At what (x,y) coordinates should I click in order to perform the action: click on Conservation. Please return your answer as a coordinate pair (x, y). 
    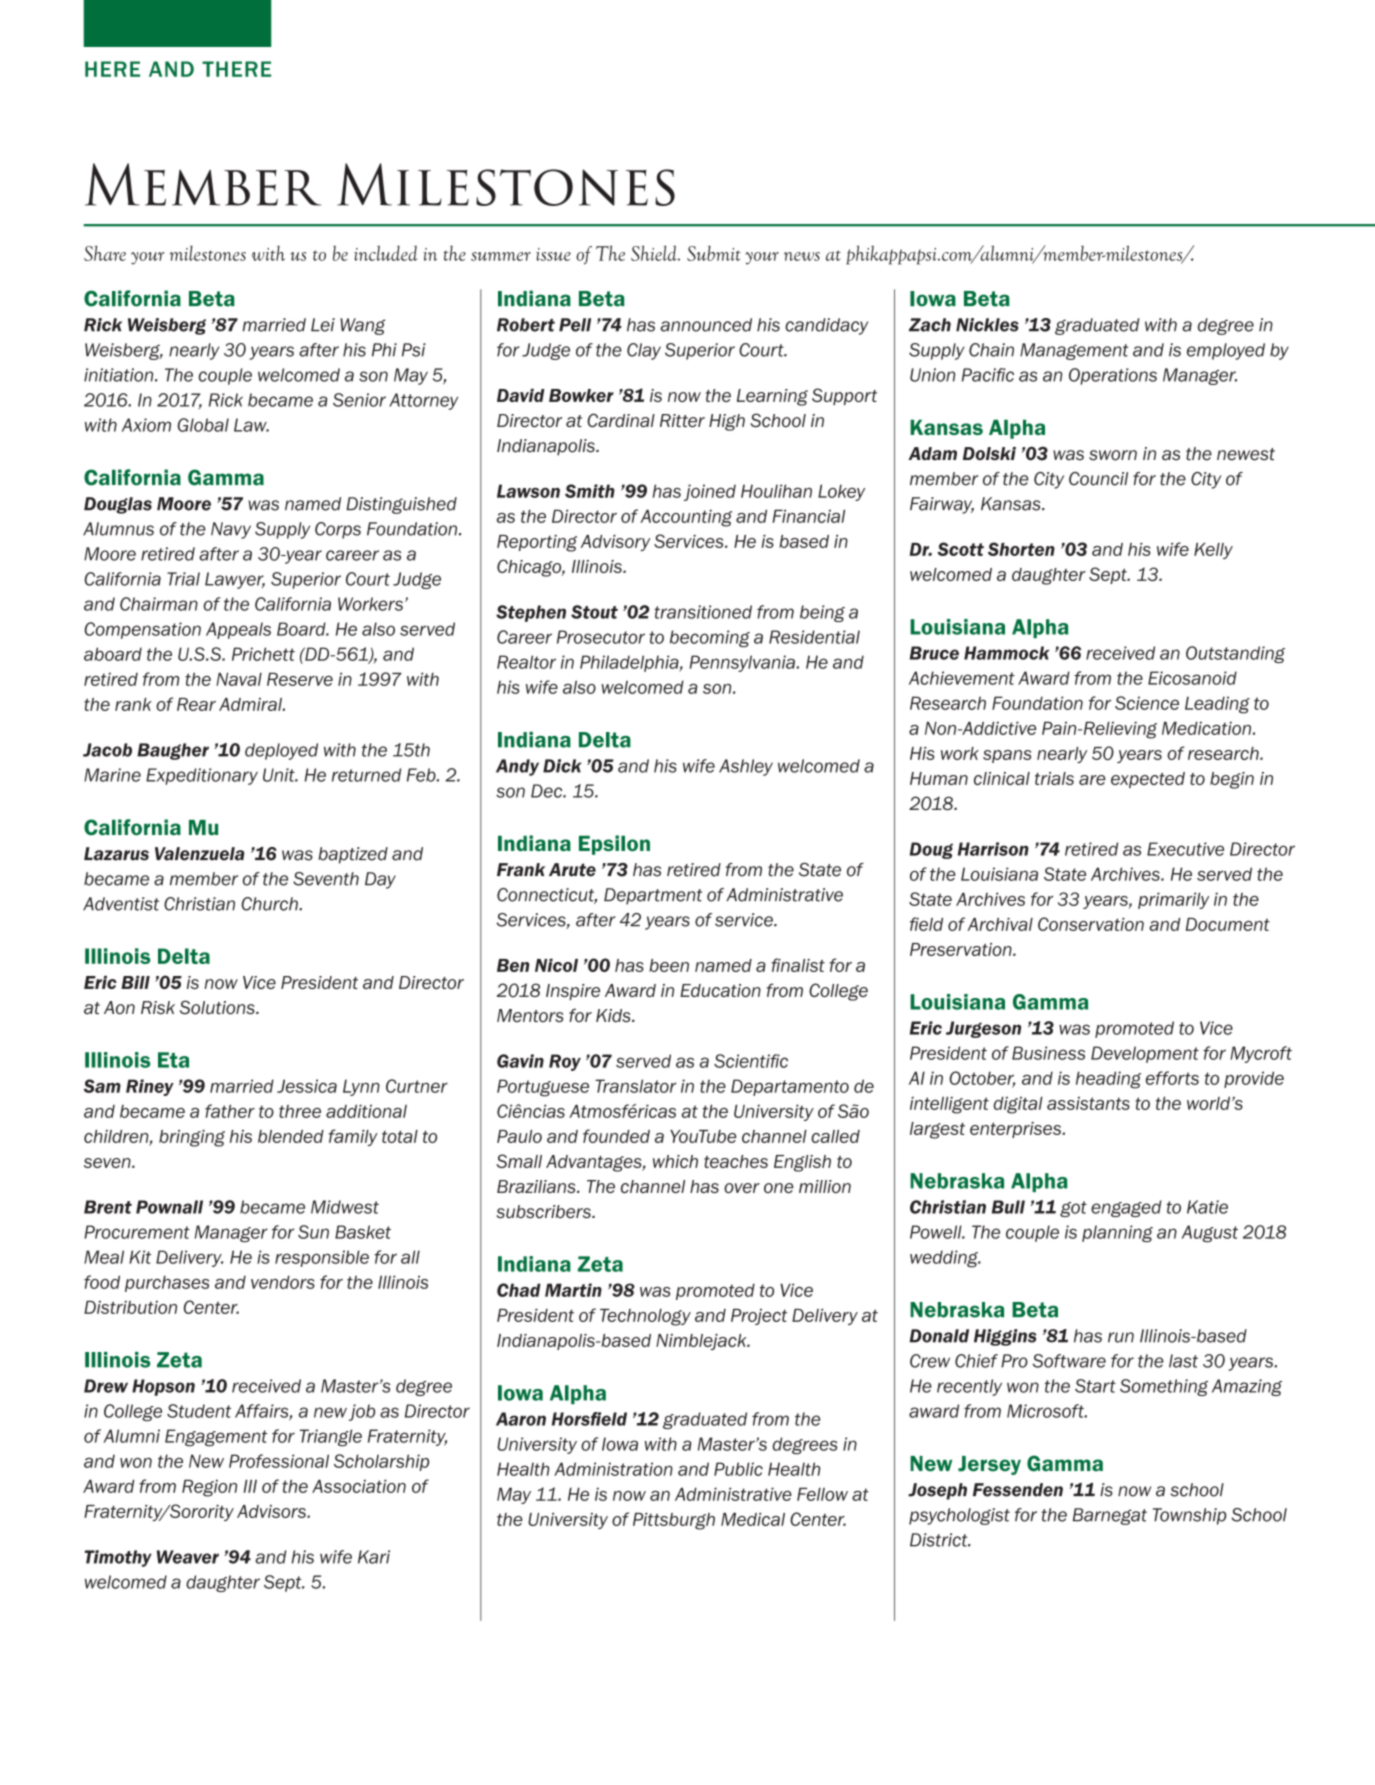
    Looking at the image, I should click on (1091, 924).
